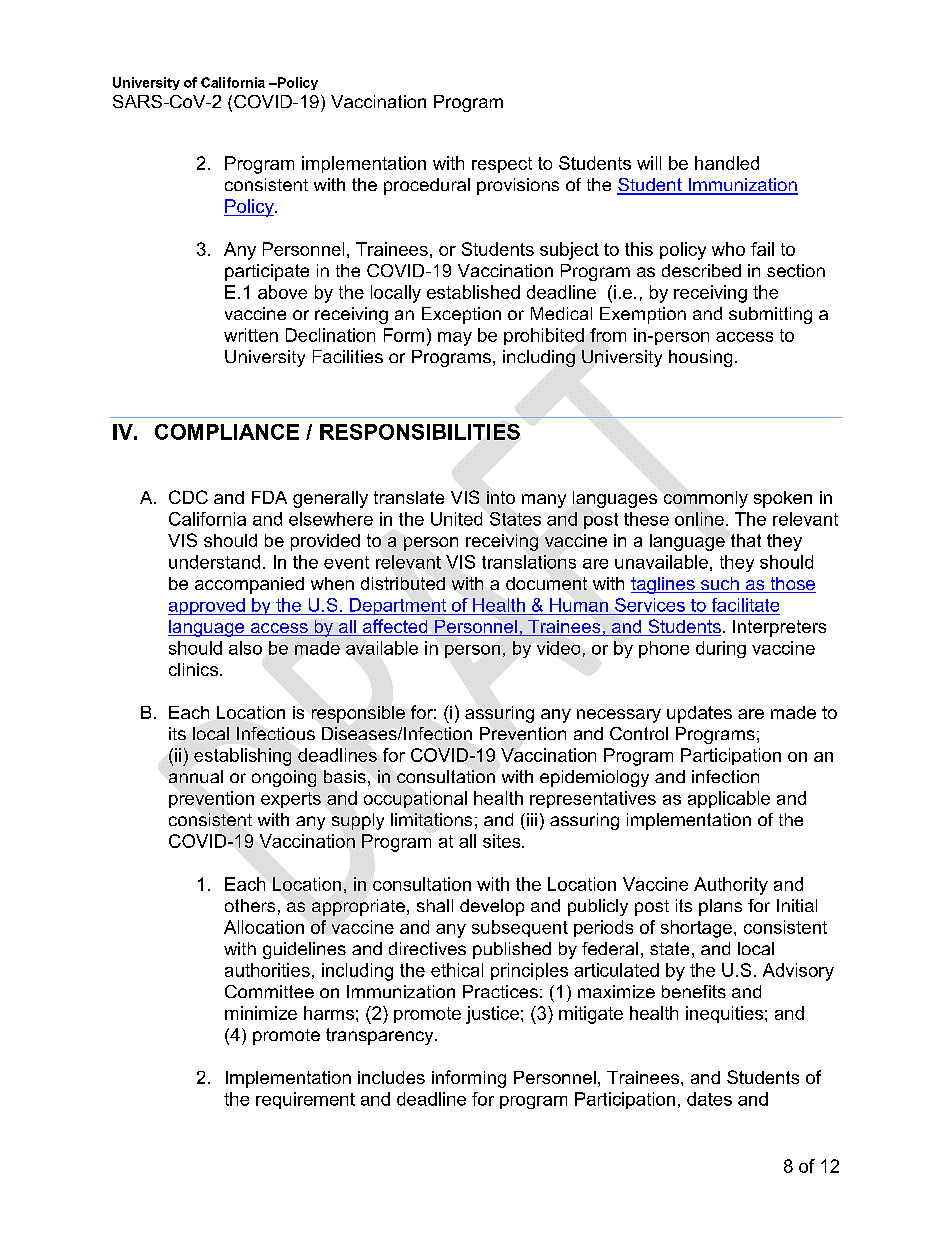 This page has width=952, height=1233. What do you see at coordinates (305, 1100) in the page?
I see `requirement` at bounding box center [305, 1100].
